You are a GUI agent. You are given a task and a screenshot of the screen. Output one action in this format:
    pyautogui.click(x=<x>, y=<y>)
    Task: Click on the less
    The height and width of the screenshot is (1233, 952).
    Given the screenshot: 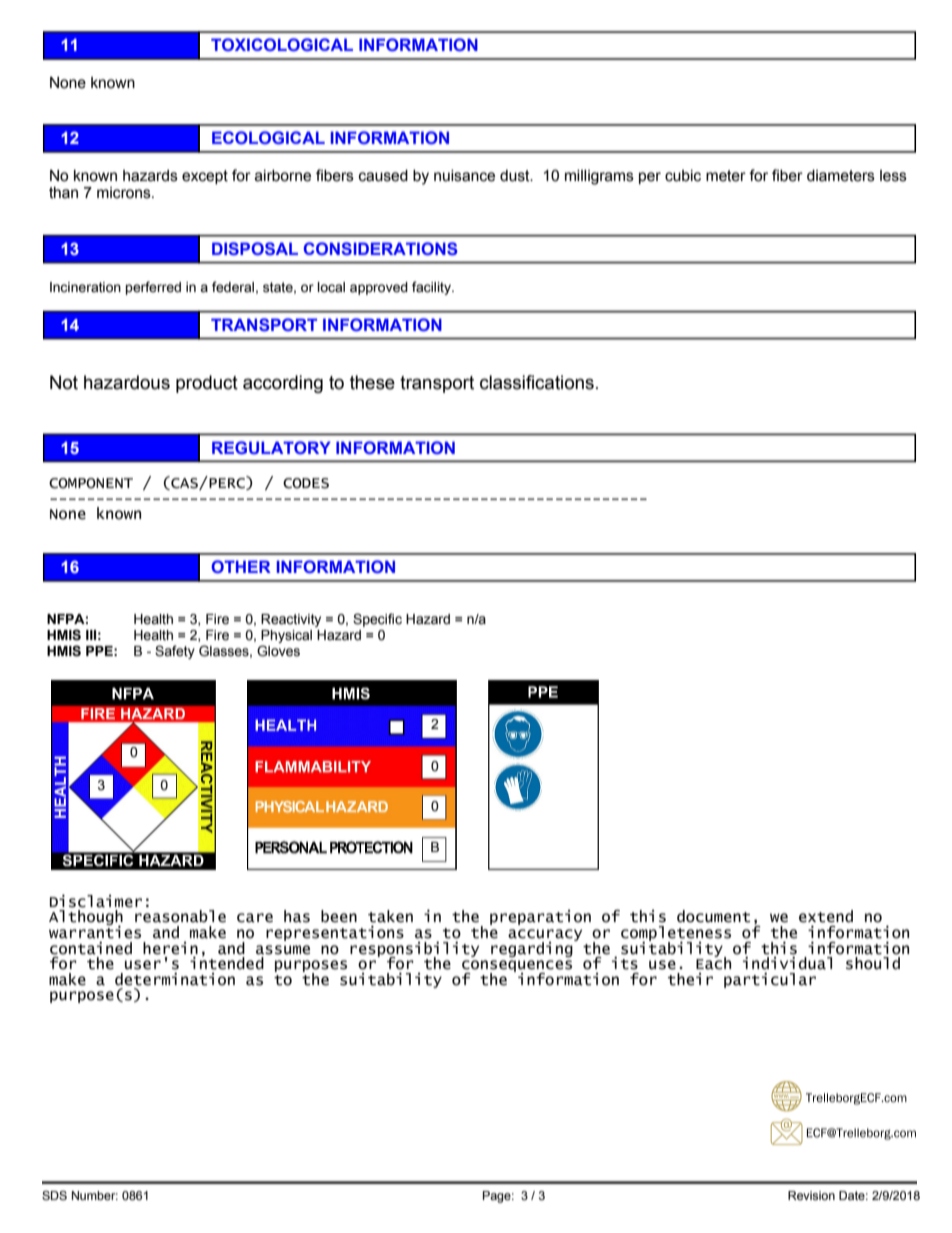 What is the action you would take?
    pyautogui.click(x=893, y=176)
